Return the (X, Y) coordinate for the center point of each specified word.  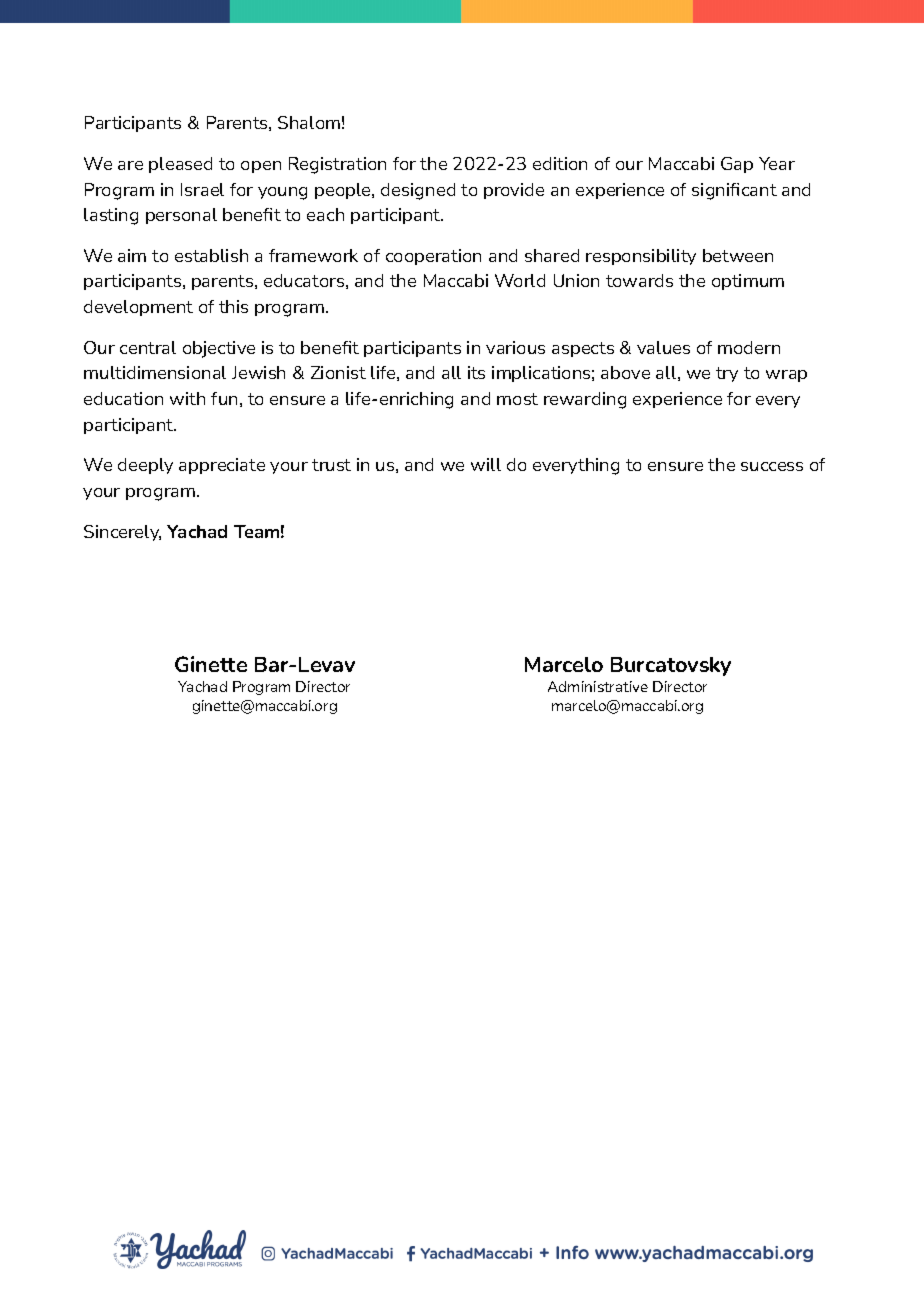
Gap (737, 165)
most (517, 399)
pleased (180, 165)
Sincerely (122, 533)
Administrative (598, 686)
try (727, 374)
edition (560, 163)
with (187, 398)
